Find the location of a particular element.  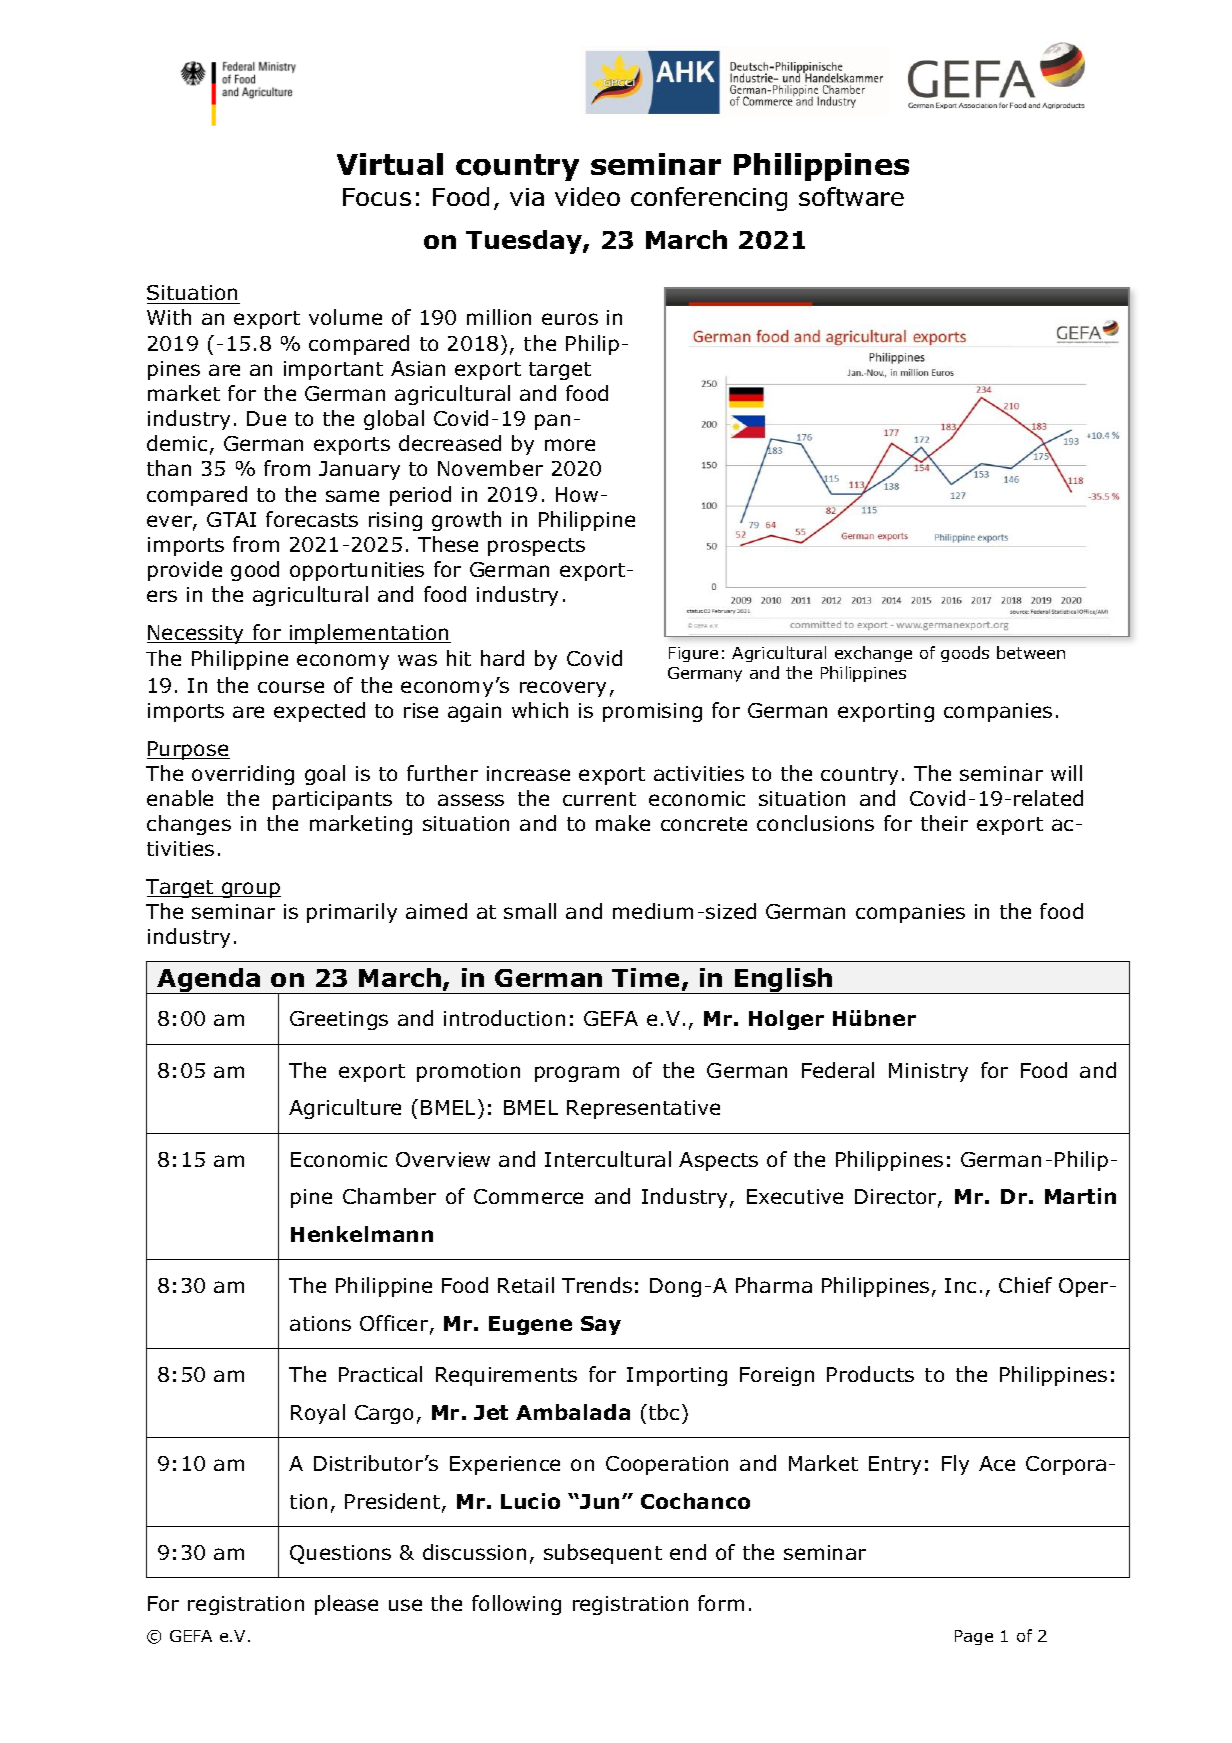

video is located at coordinates (587, 196).
